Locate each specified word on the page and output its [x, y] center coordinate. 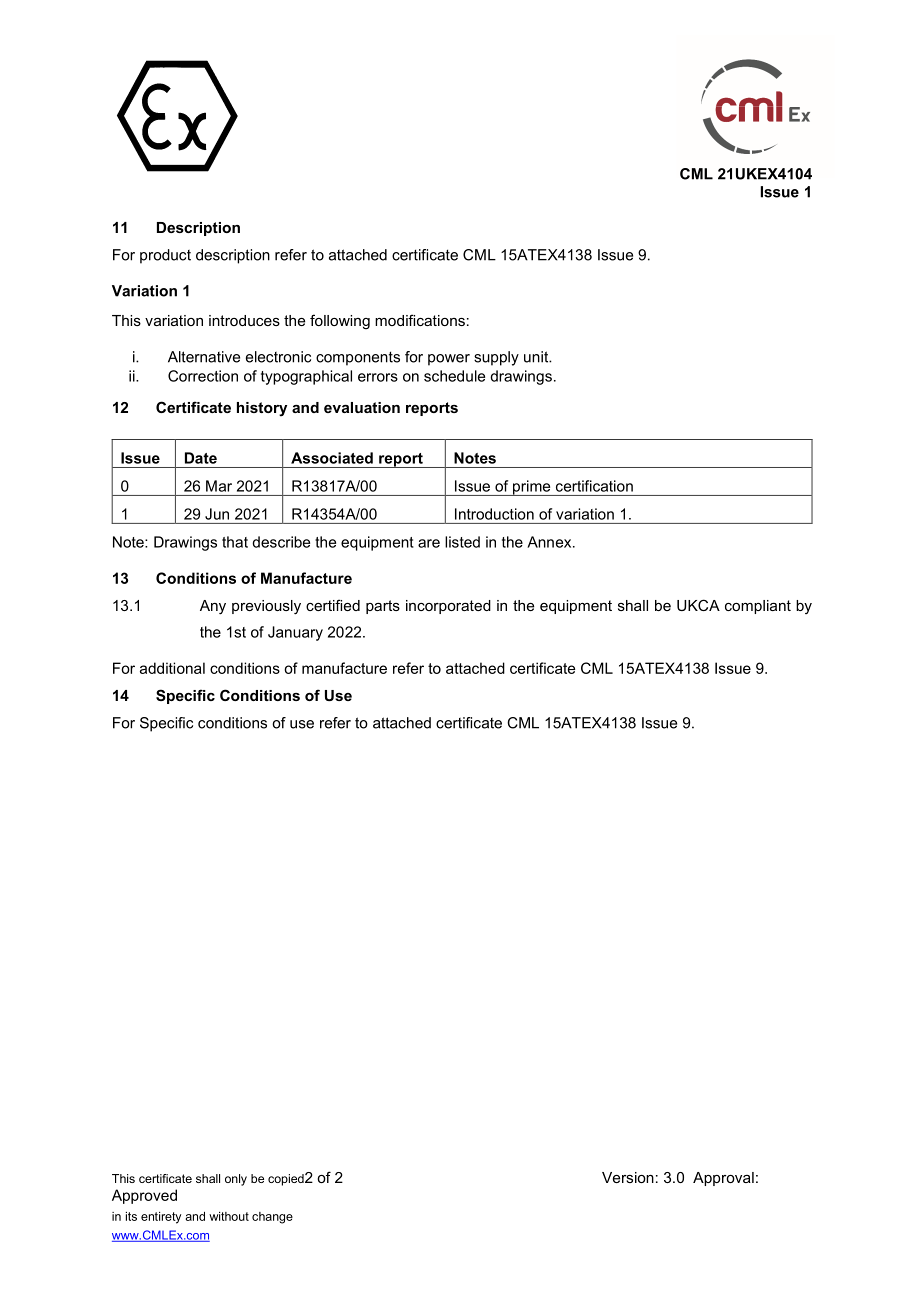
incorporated [448, 607]
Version [628, 1177]
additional [172, 668]
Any [213, 607]
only [236, 1180]
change [272, 1218]
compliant [758, 607]
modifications [420, 320]
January [295, 633]
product [165, 256]
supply [496, 358]
